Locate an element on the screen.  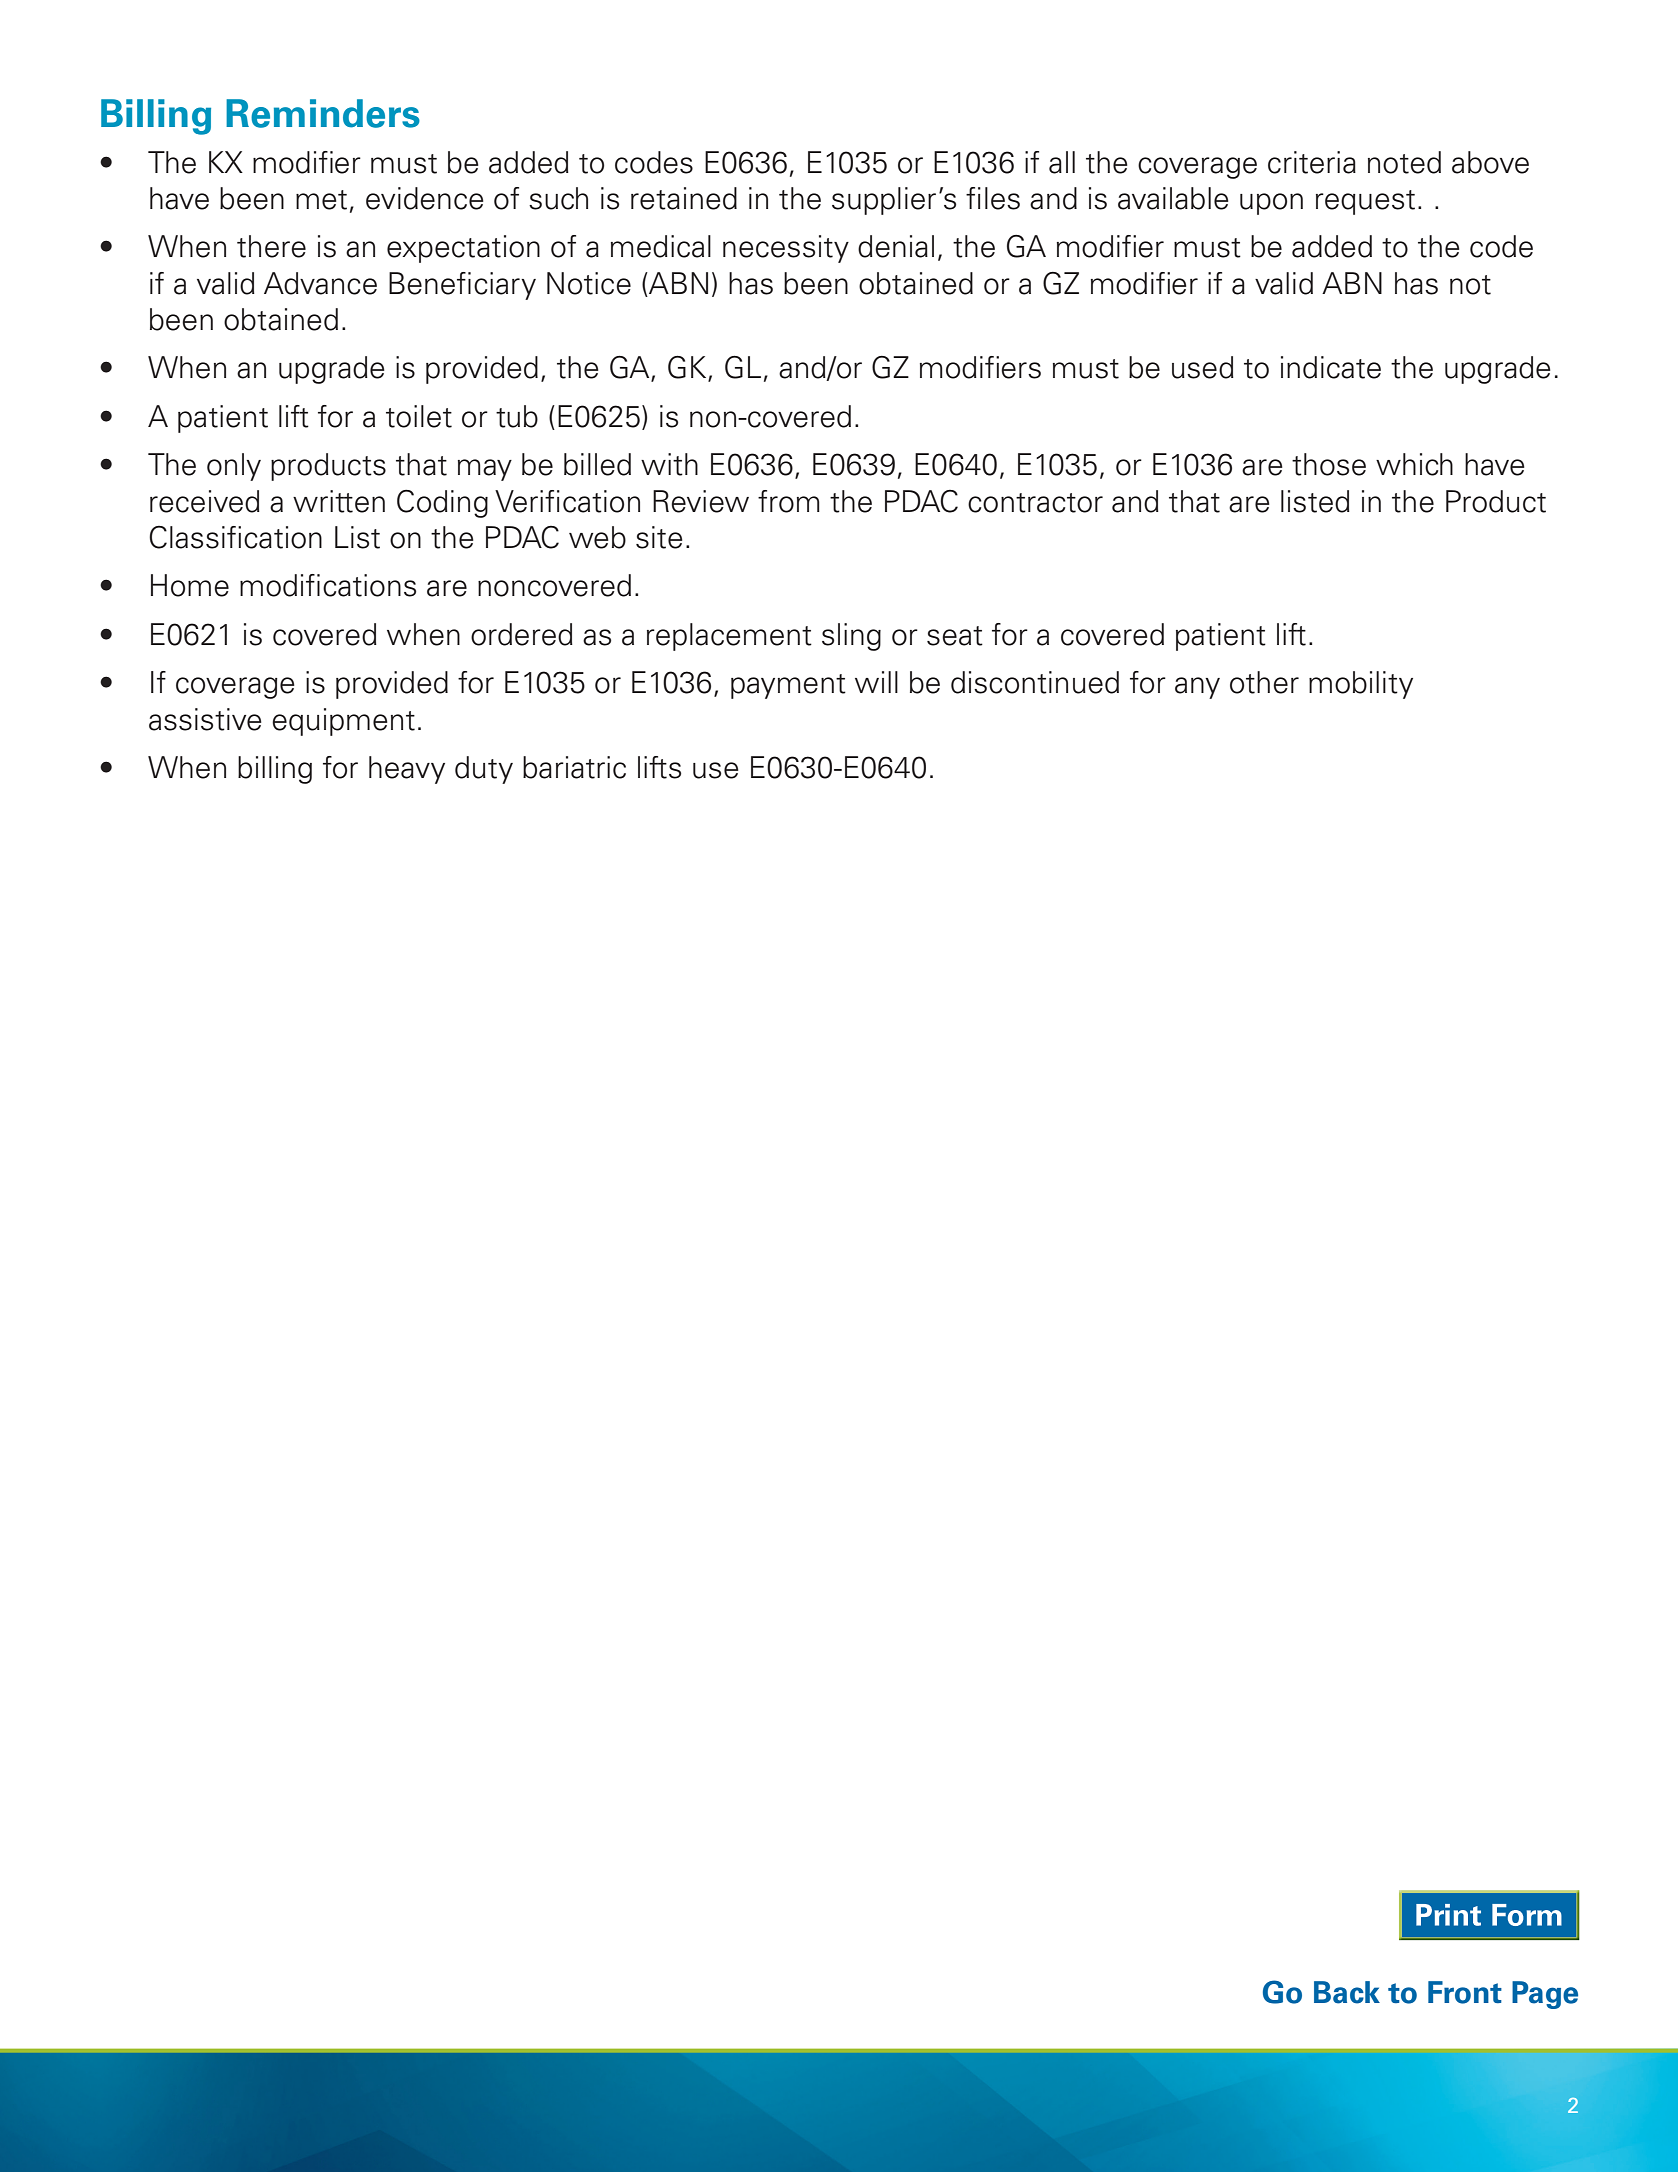
Back is located at coordinates (1347, 1992).
